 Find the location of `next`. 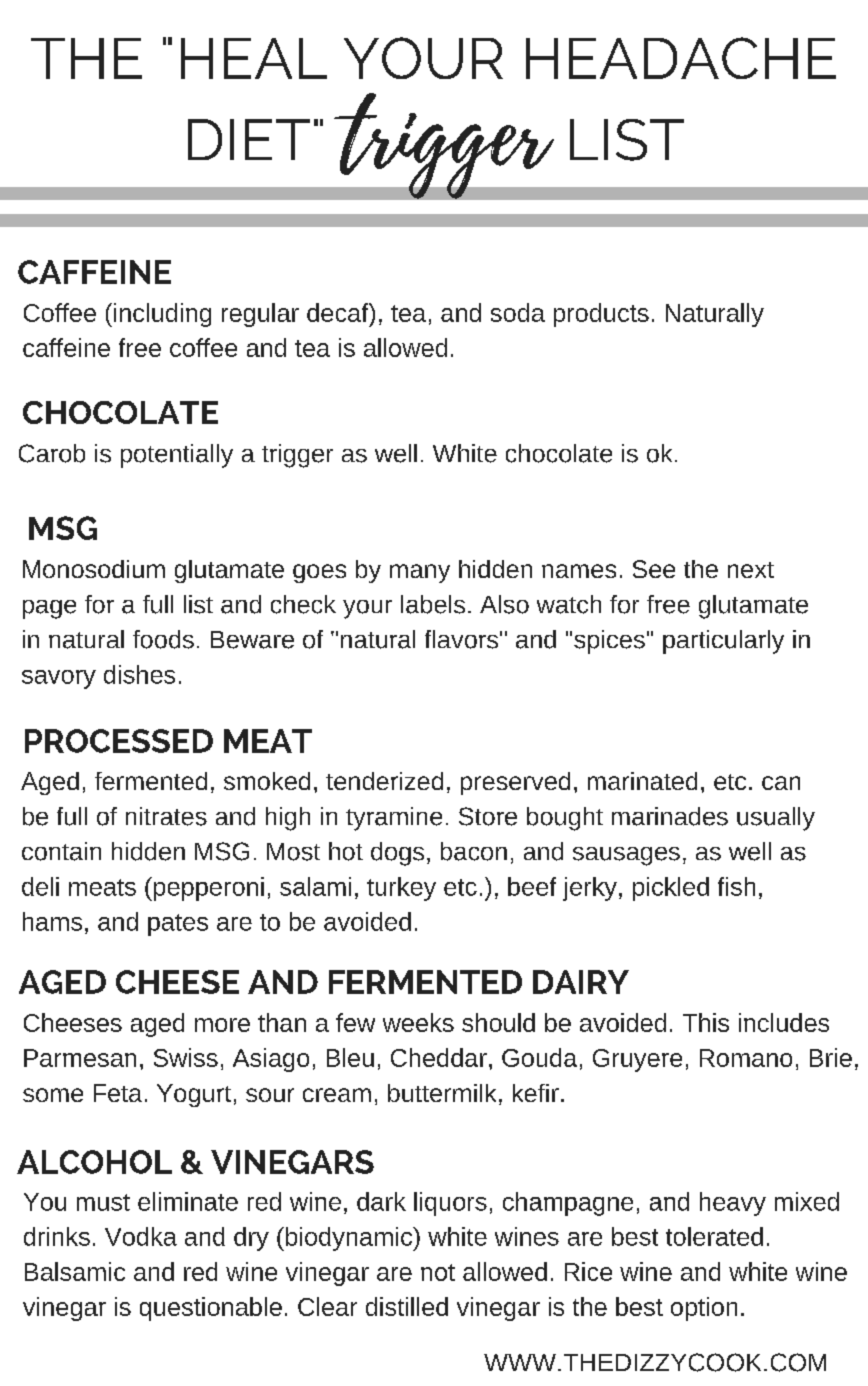

next is located at coordinates (751, 570).
